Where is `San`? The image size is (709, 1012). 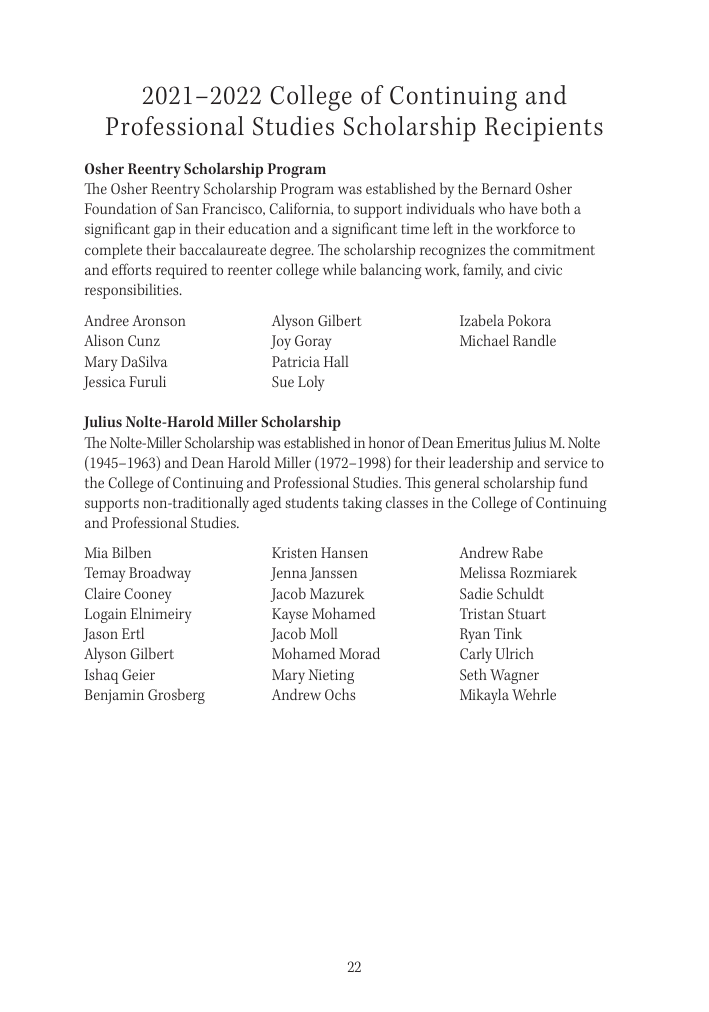
San is located at coordinates (187, 208).
